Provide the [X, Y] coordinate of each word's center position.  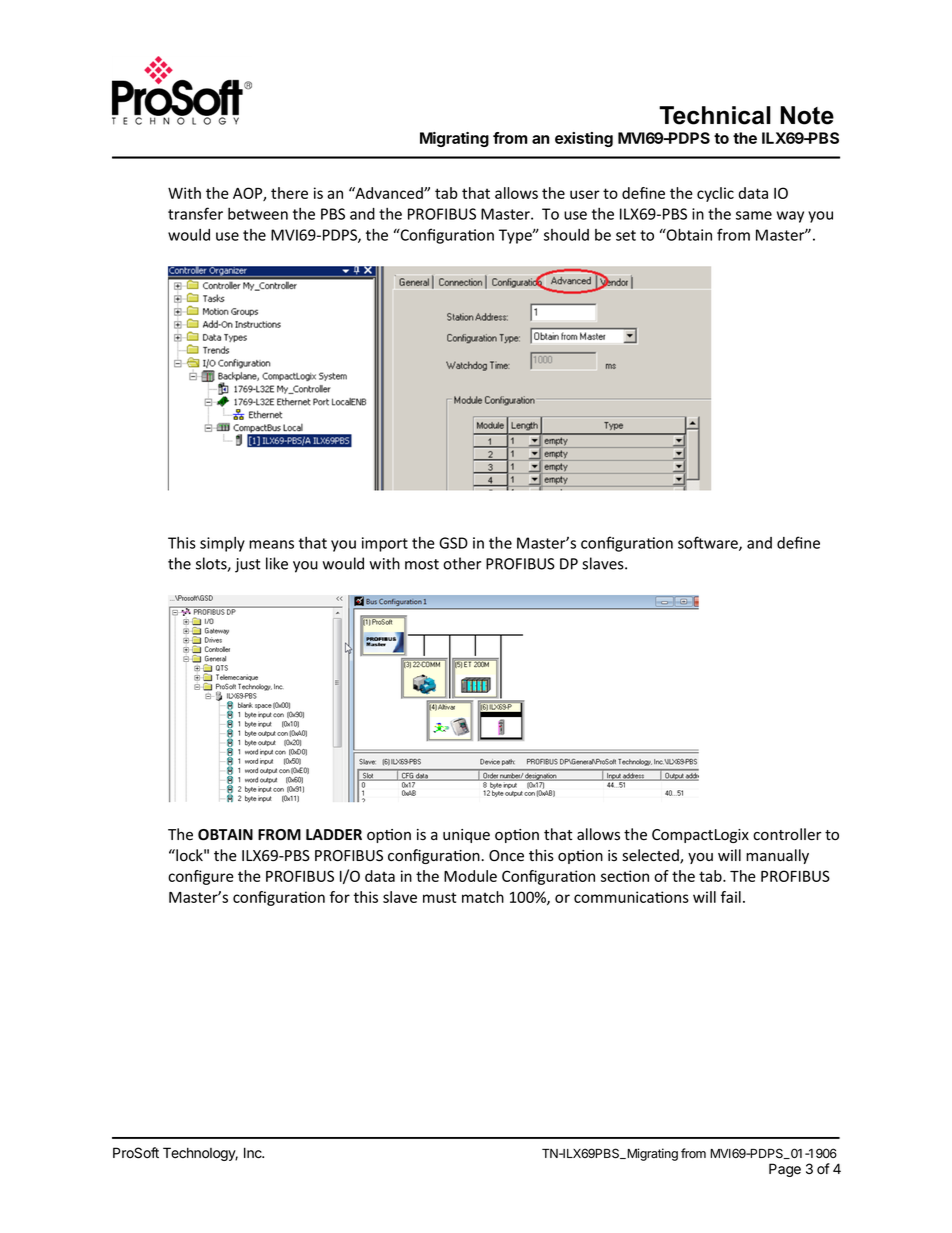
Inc [254, 1153]
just [248, 565]
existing [584, 139]
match [483, 897]
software [709, 543]
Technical [715, 115]
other [462, 563]
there [289, 193]
